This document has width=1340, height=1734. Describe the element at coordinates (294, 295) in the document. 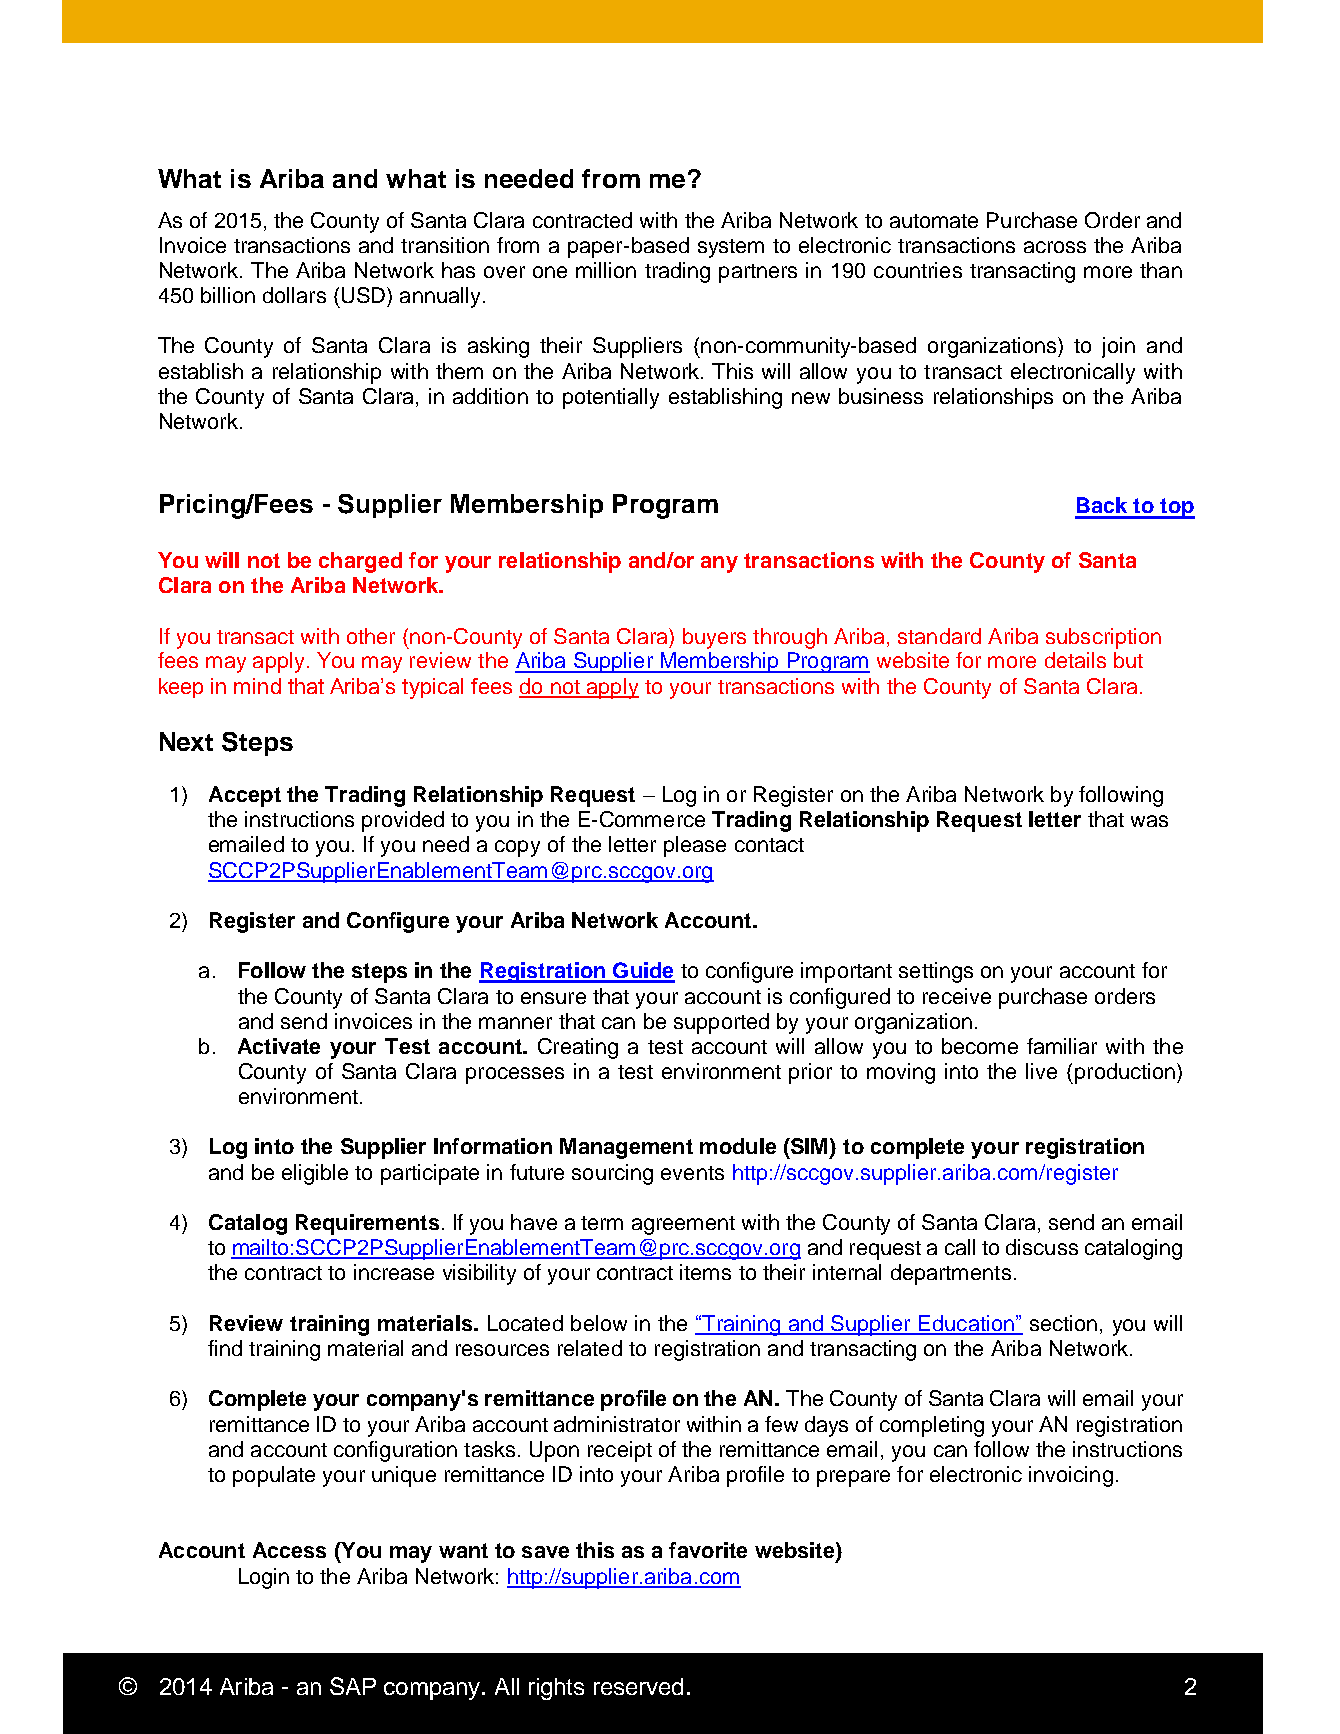

I see `dollars` at that location.
